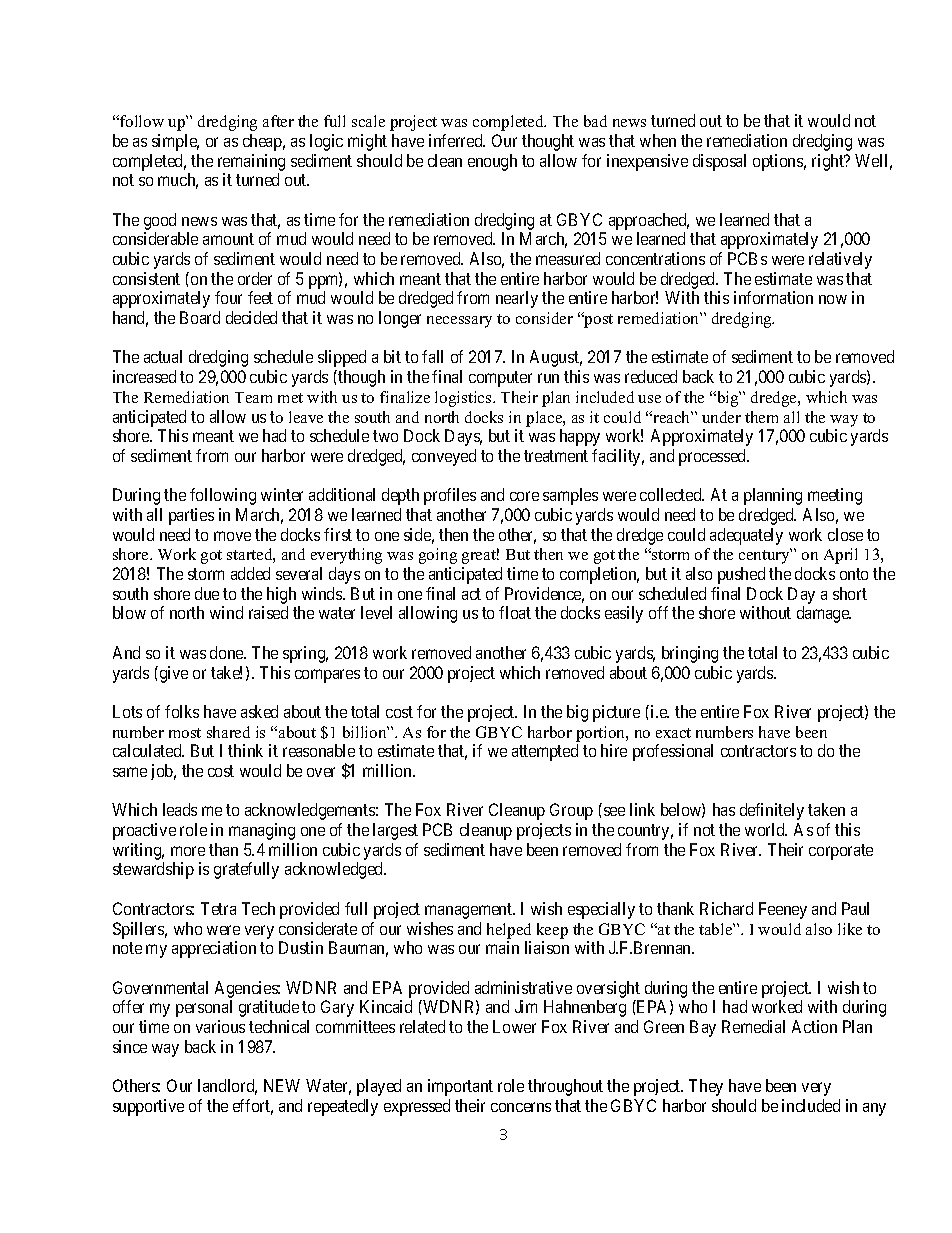 Image resolution: width=952 pixels, height=1233 pixels. Describe the element at coordinates (175, 142) in the screenshot. I see `simple` at that location.
